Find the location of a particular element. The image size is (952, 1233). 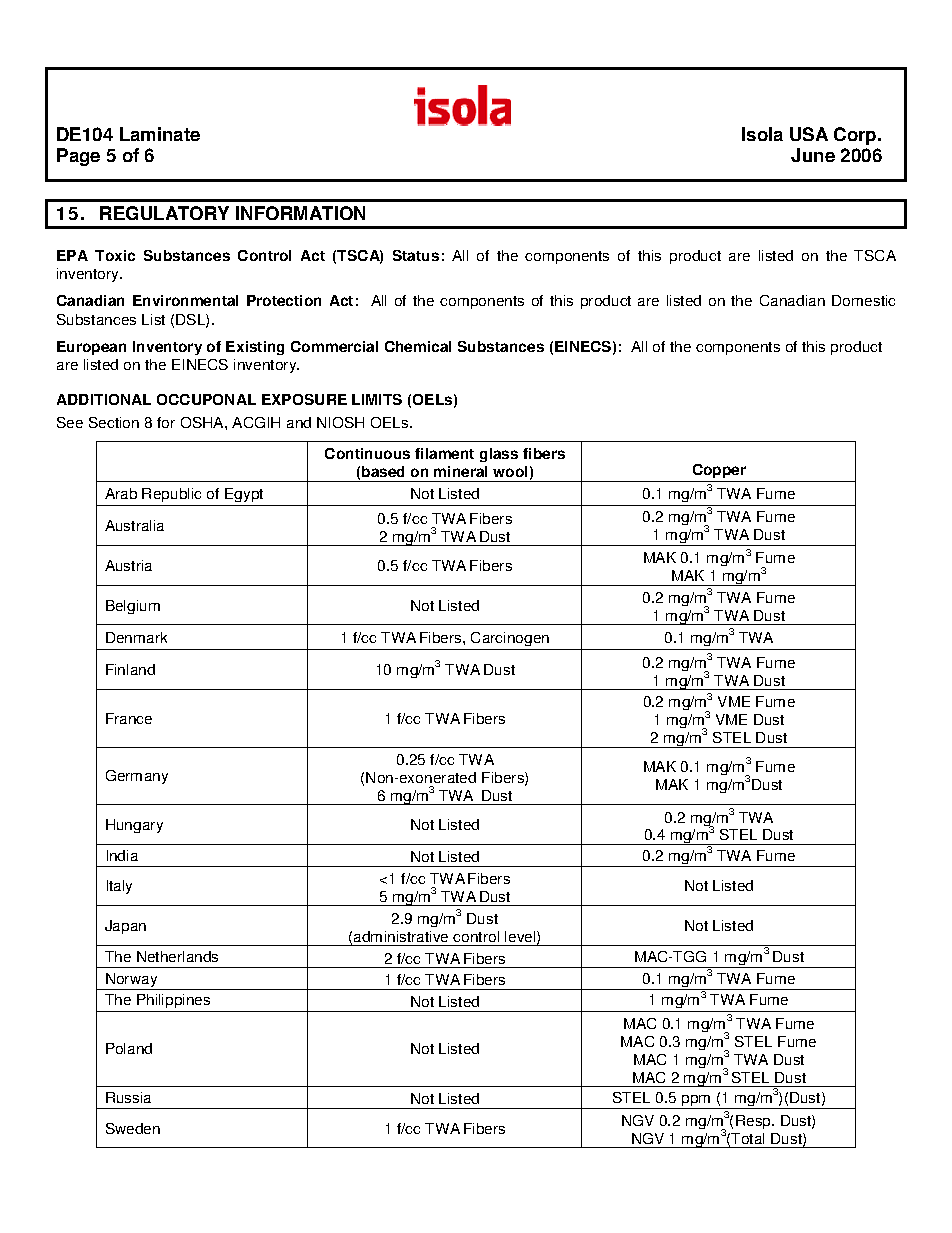

Status is located at coordinates (416, 255).
